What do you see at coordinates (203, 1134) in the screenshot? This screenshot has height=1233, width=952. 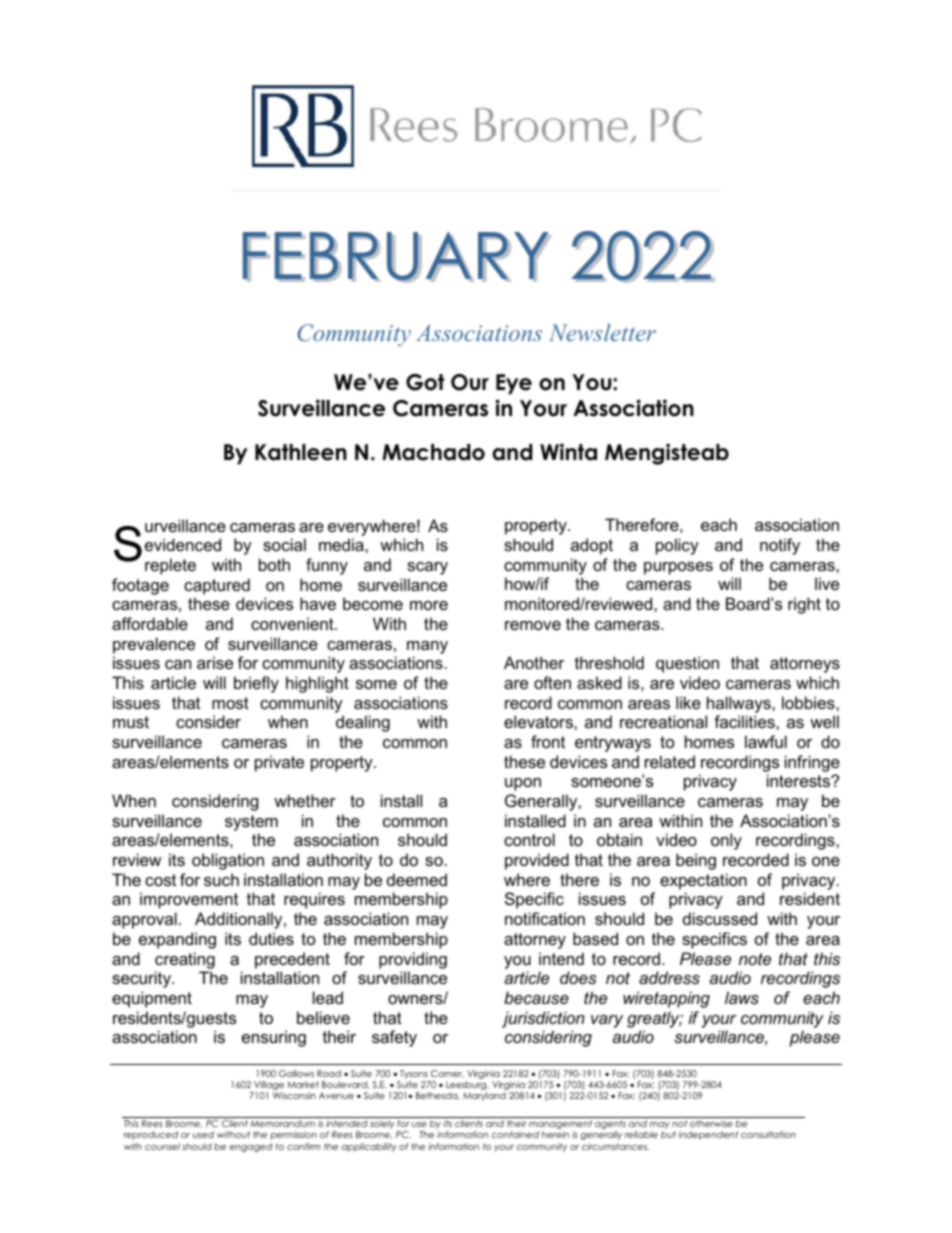 I see `used` at bounding box center [203, 1134].
